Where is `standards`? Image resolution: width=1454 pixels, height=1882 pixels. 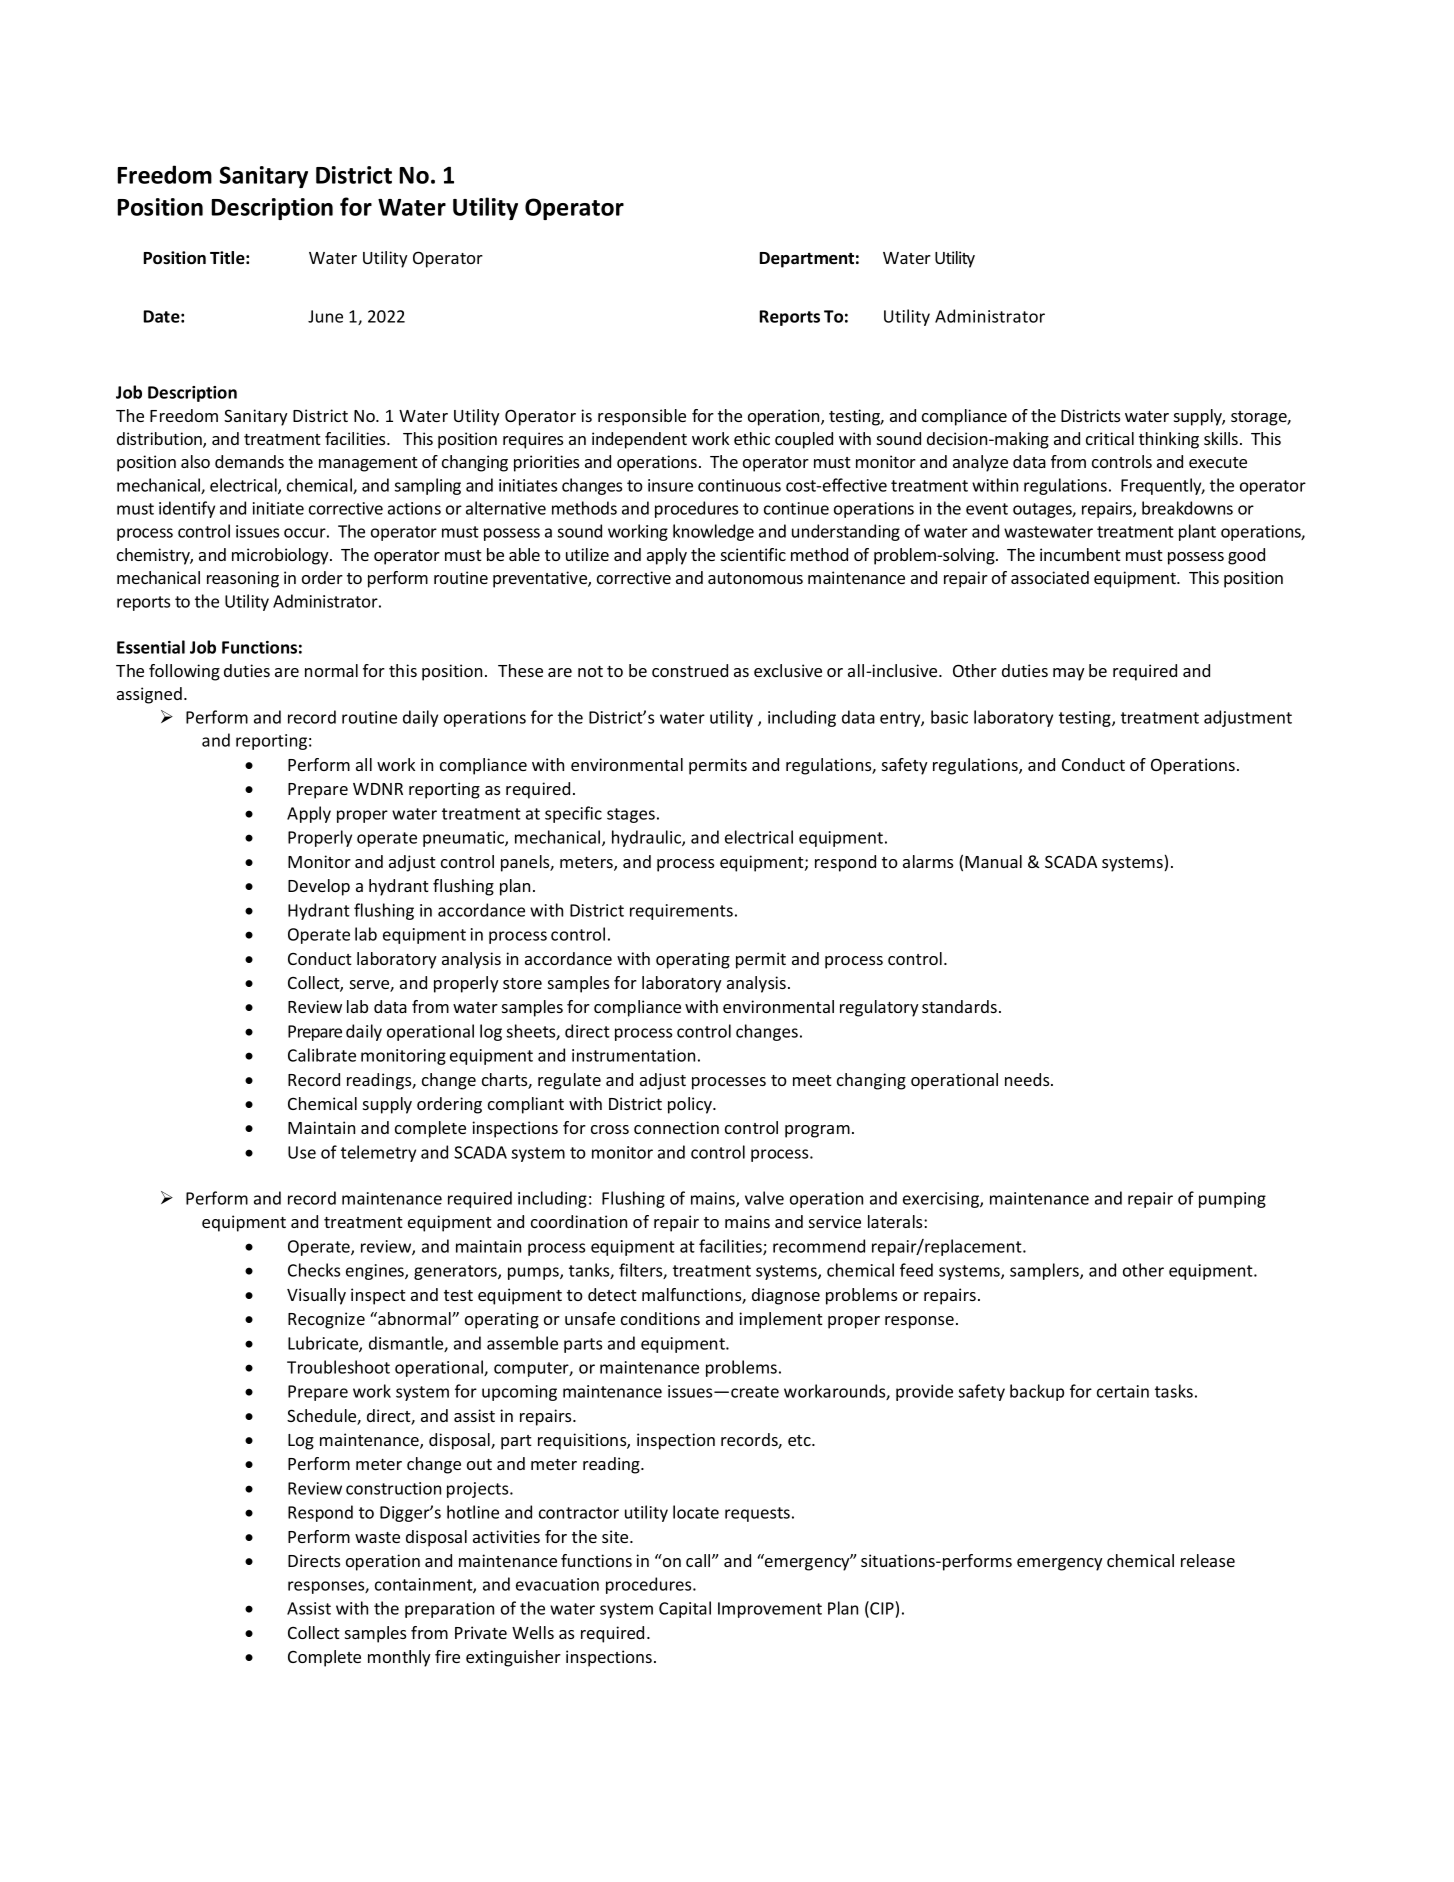 standards is located at coordinates (959, 1006).
